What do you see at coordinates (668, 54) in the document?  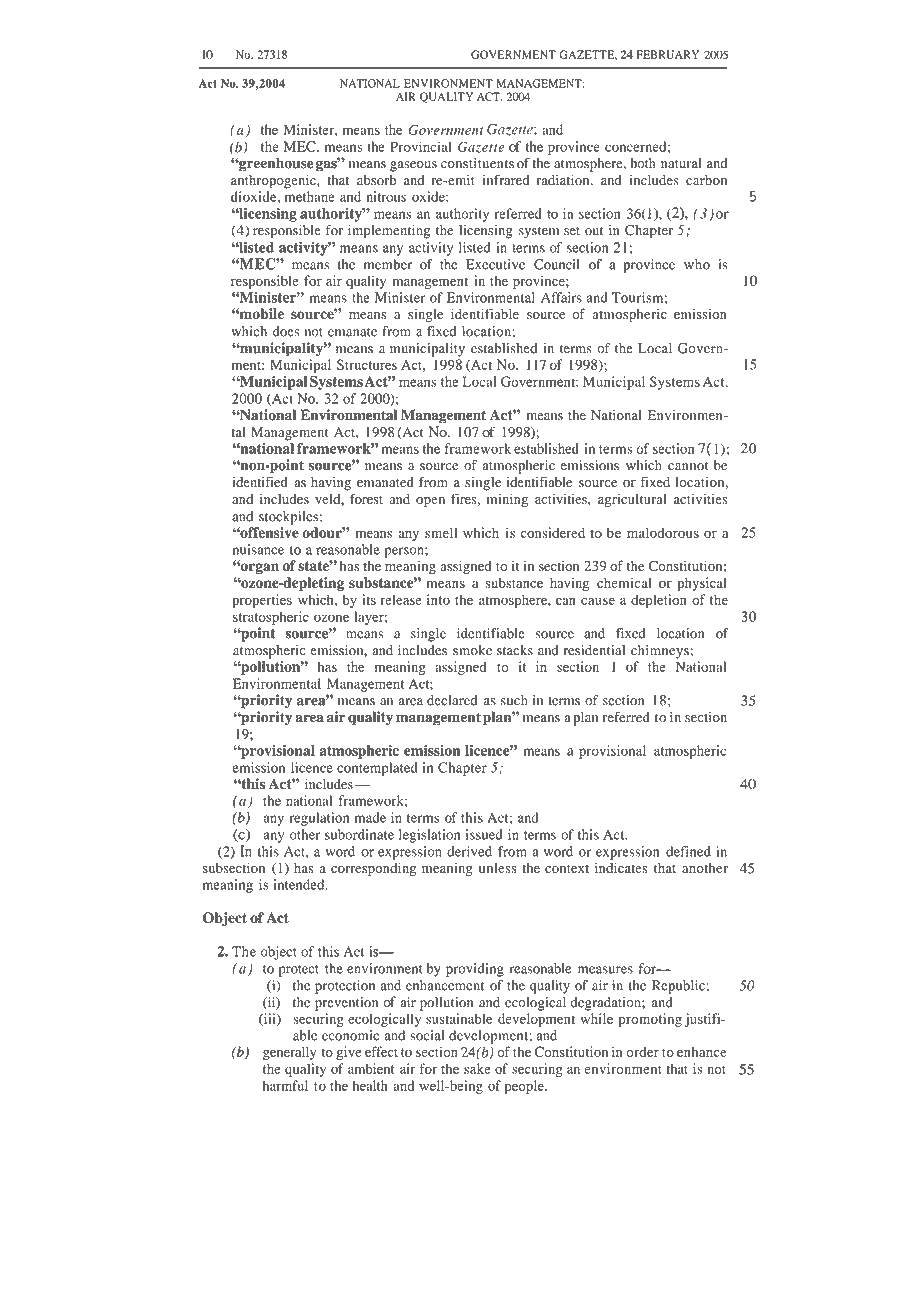 I see `FEBRUARY` at bounding box center [668, 54].
